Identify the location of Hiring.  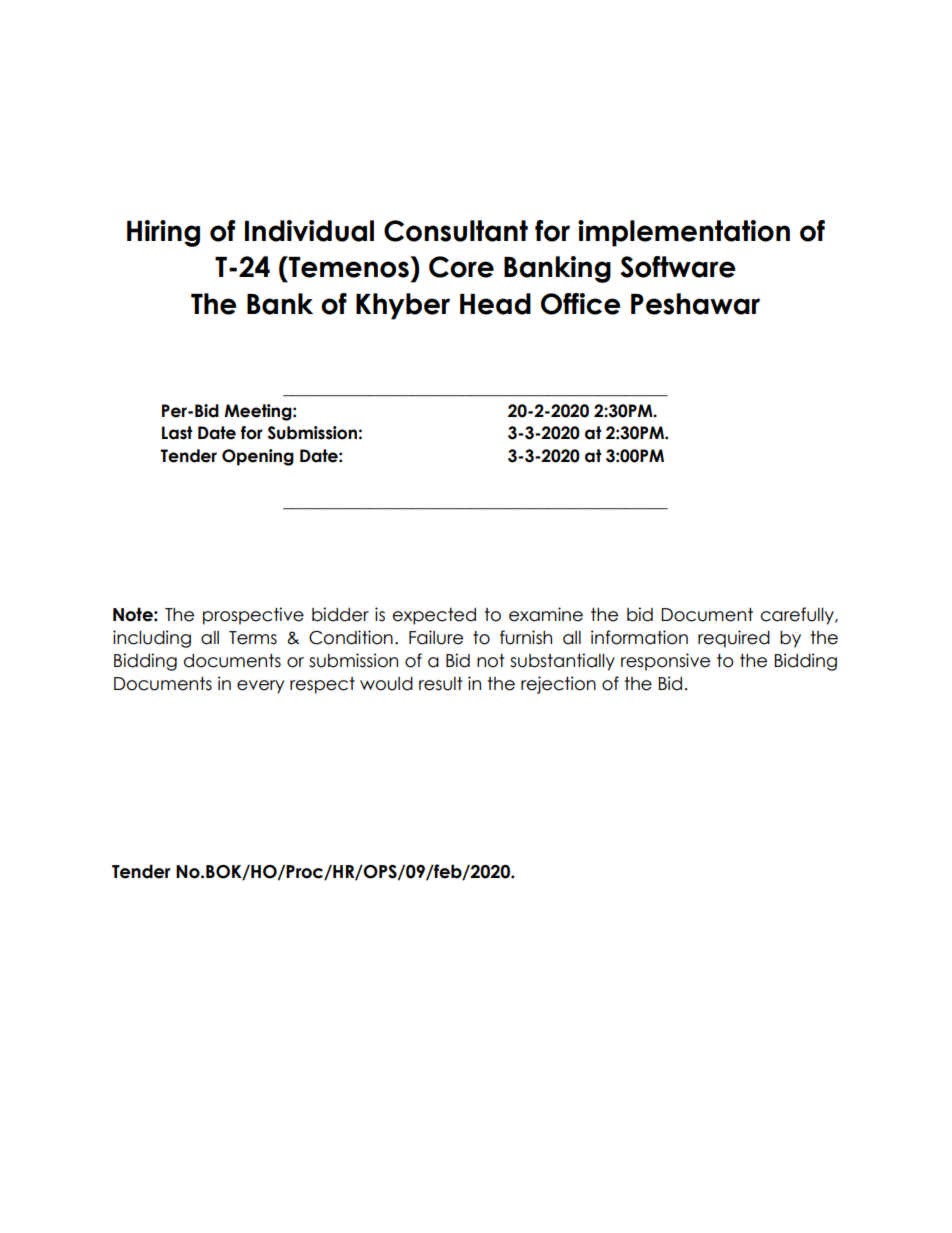
(163, 233).
